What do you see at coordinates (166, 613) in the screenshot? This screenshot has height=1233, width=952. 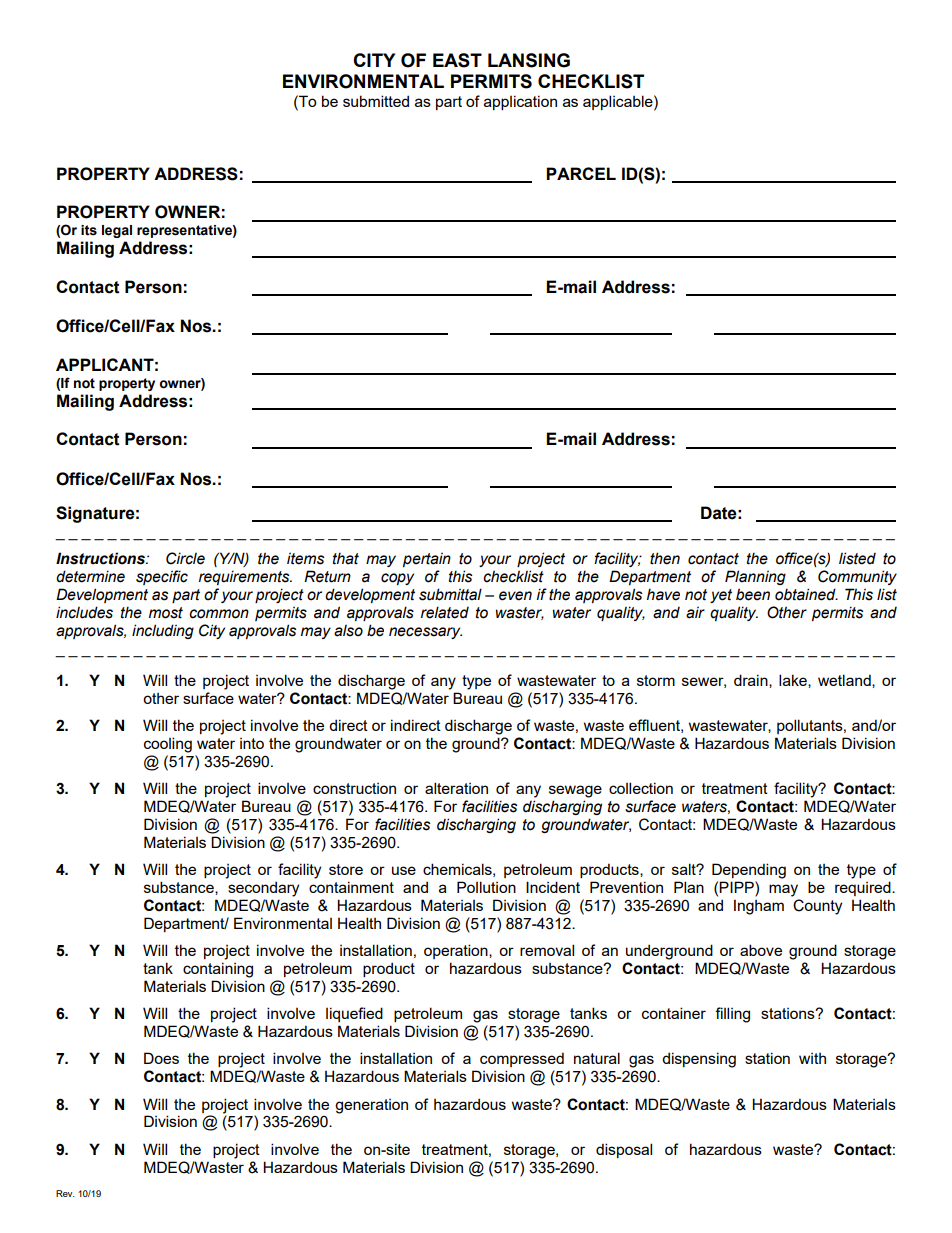 I see `most` at bounding box center [166, 613].
